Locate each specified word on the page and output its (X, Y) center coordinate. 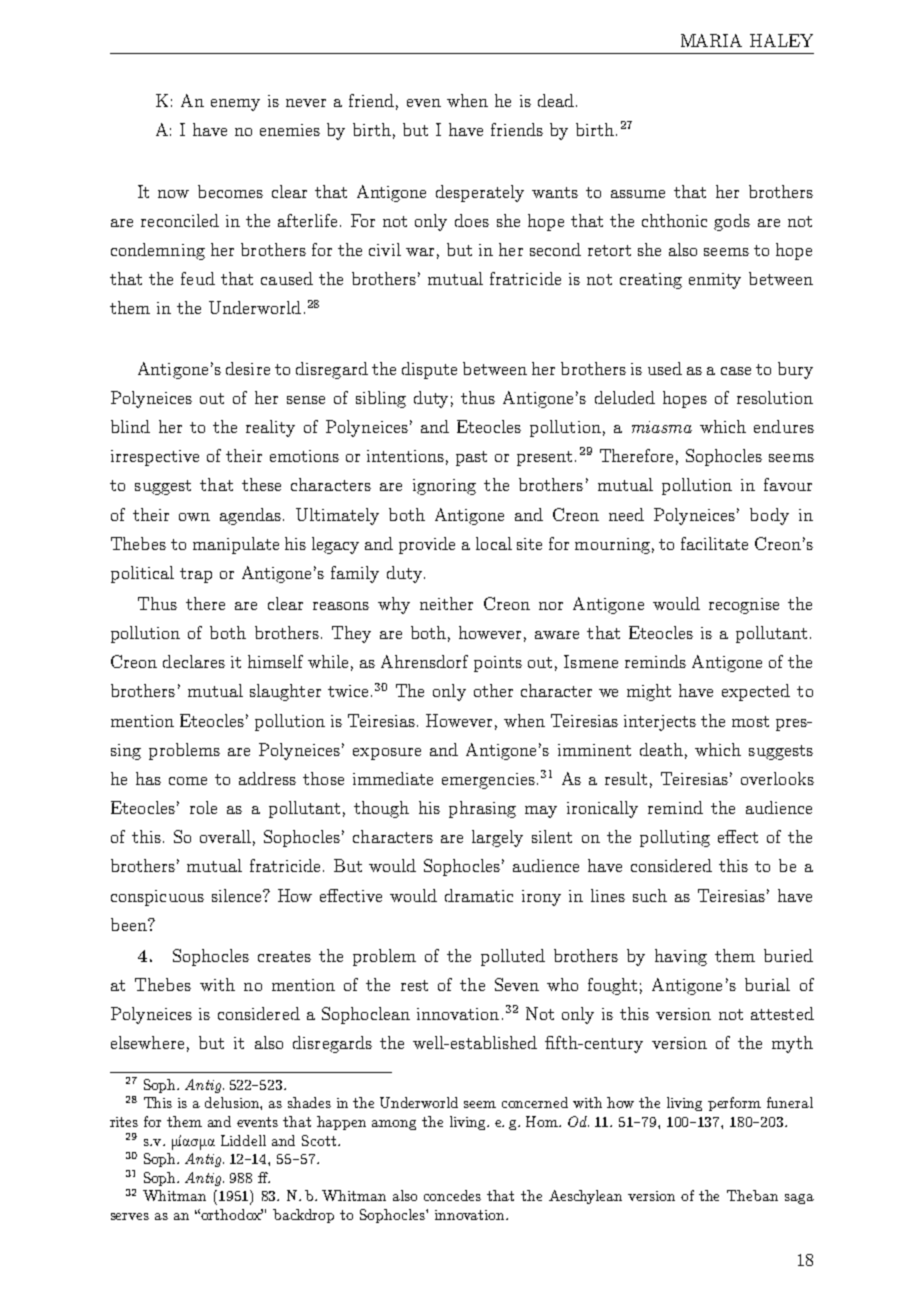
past (471, 458)
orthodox (232, 1214)
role (203, 807)
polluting (675, 838)
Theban (752, 1195)
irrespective (155, 458)
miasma (662, 427)
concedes (452, 1195)
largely (497, 838)
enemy (235, 105)
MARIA (711, 40)
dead (556, 100)
